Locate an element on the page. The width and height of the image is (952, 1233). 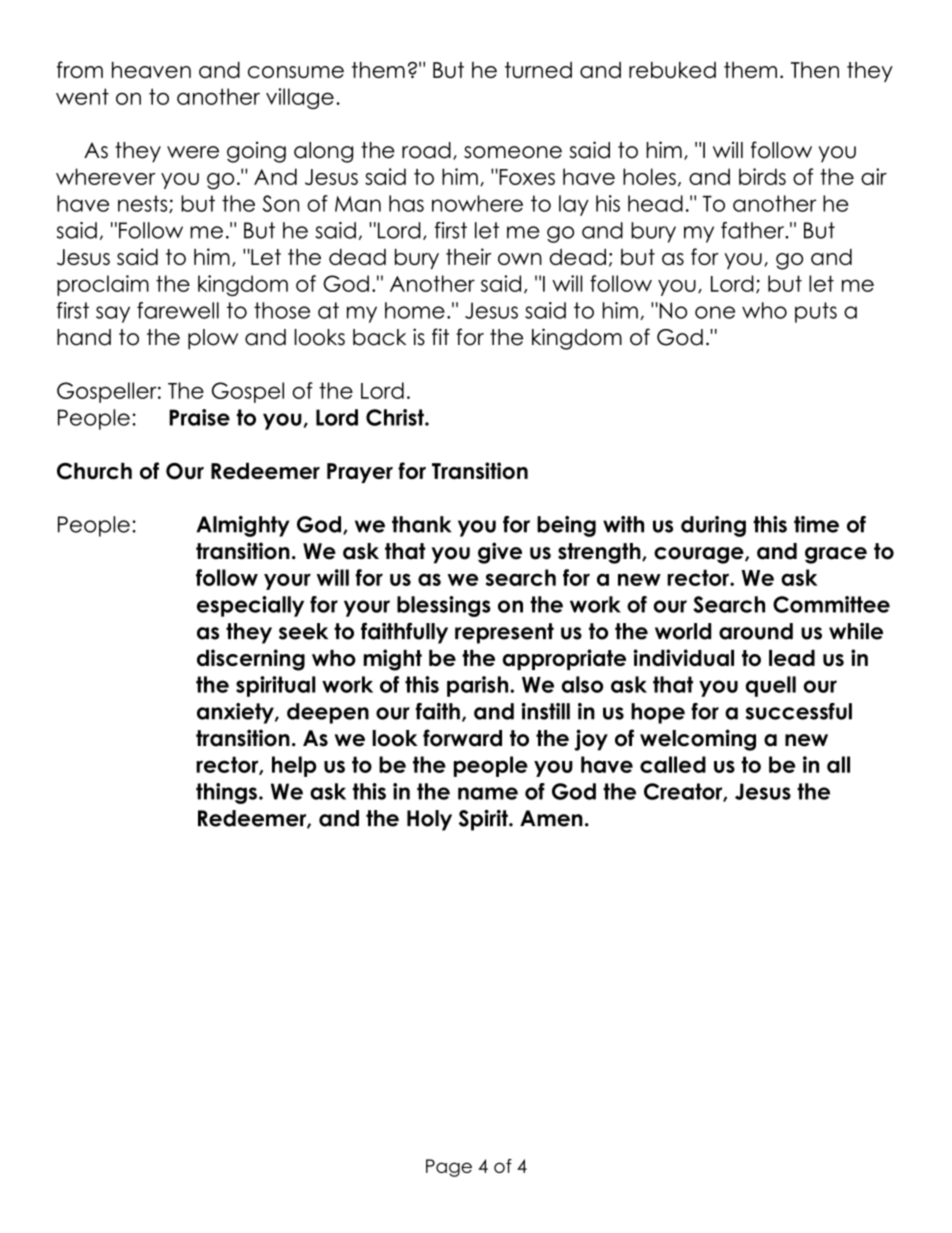
especially is located at coordinates (250, 606).
